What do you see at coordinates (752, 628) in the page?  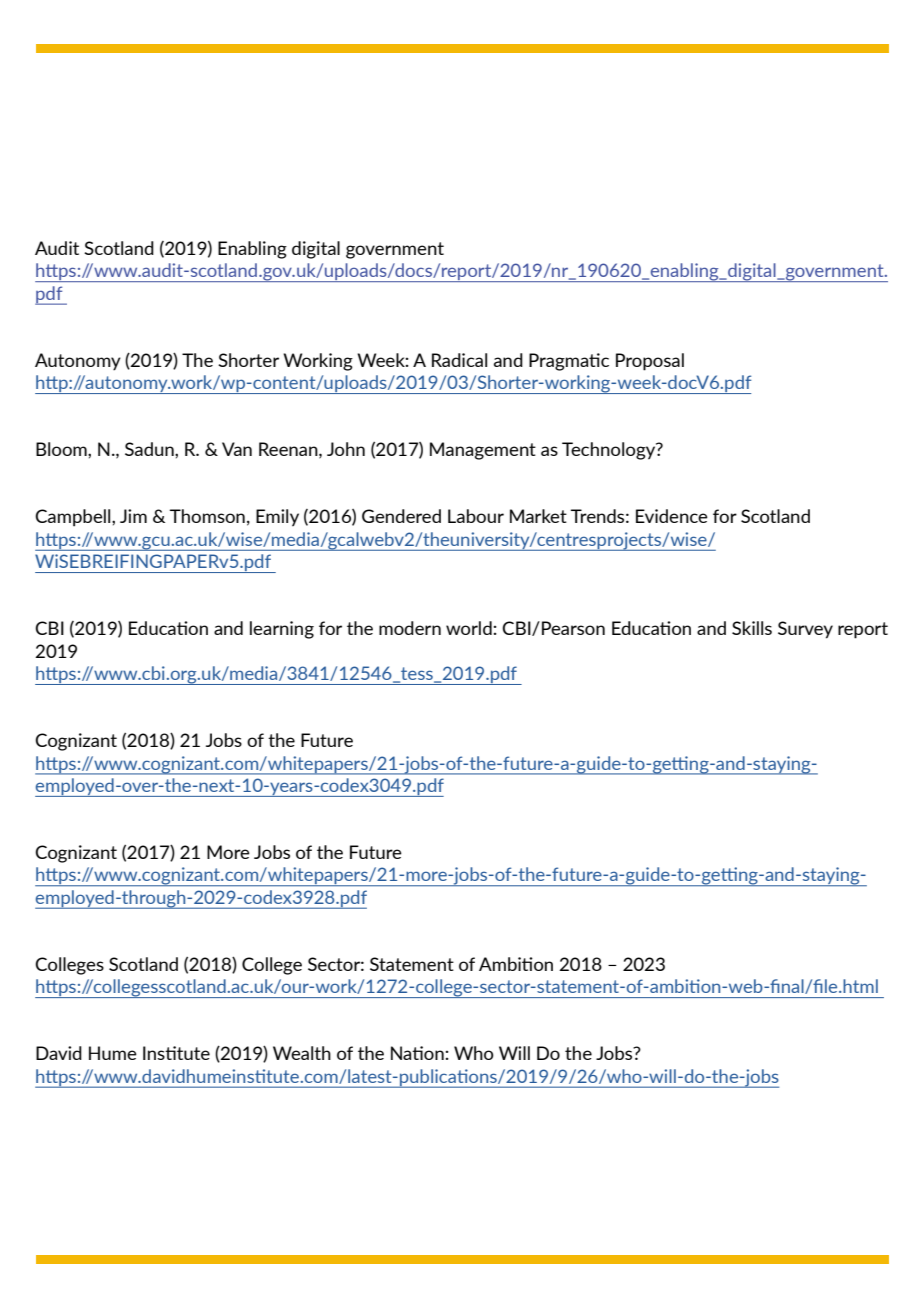 I see `Skills` at bounding box center [752, 628].
